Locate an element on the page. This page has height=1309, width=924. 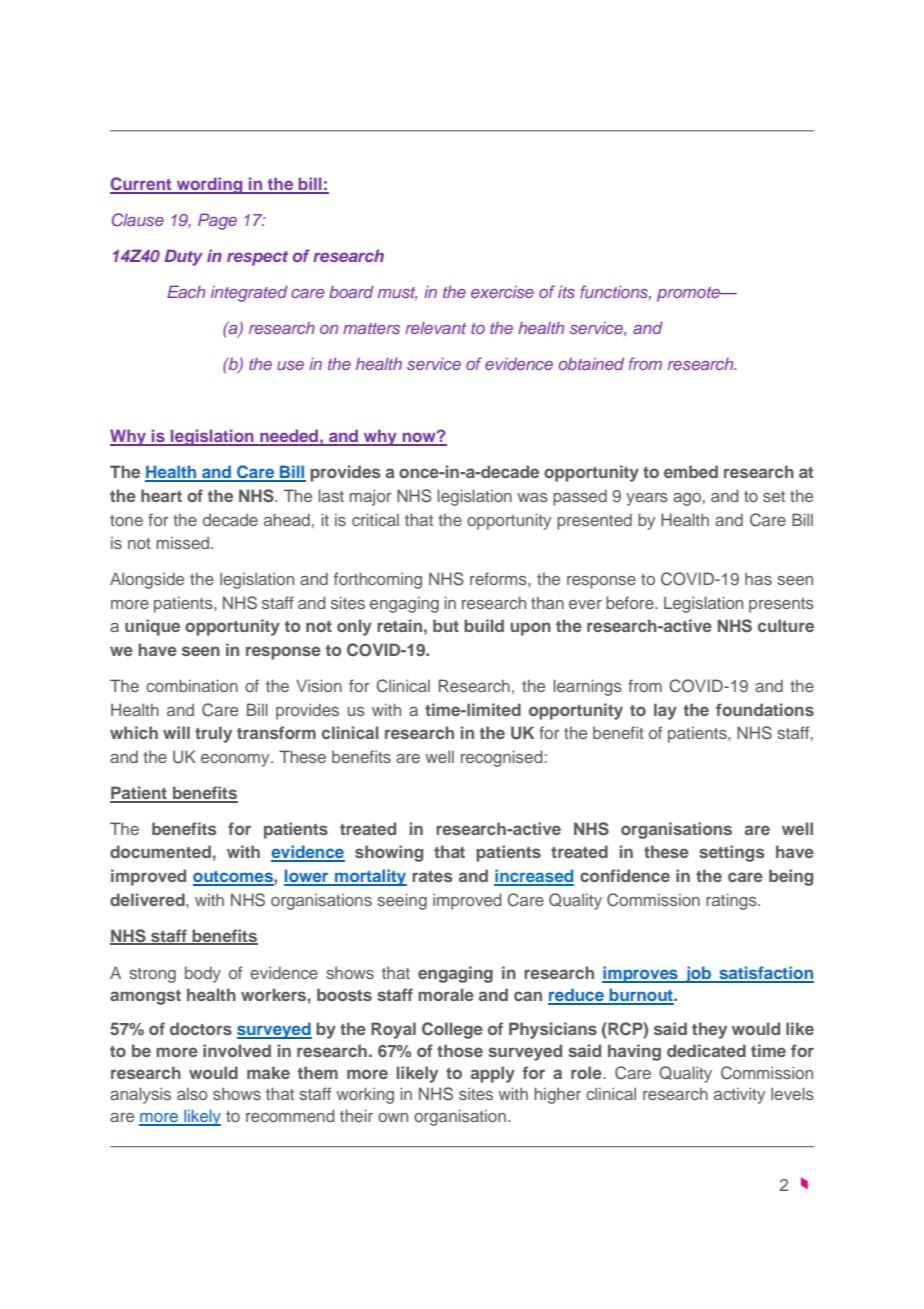
but is located at coordinates (446, 625).
